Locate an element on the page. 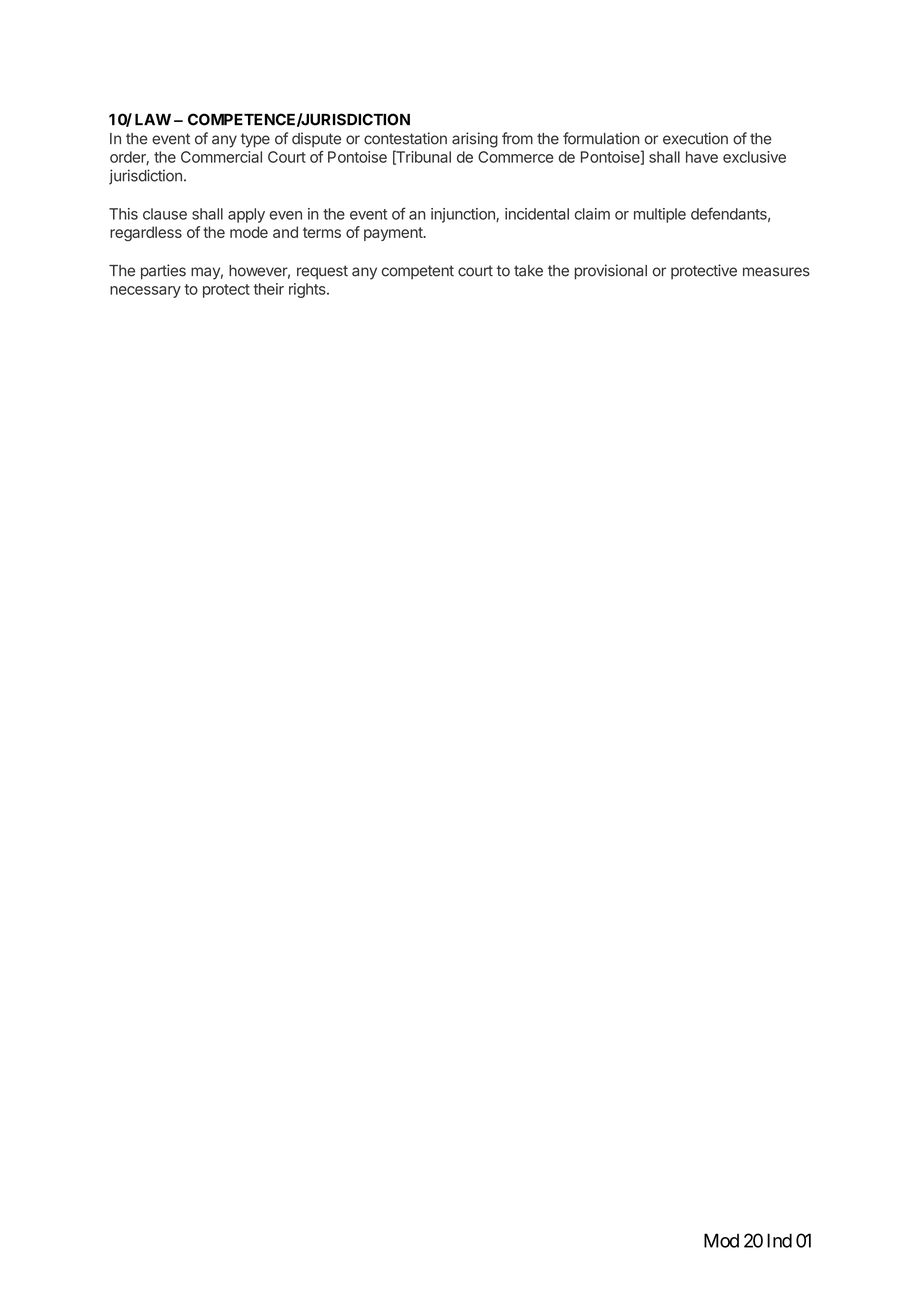 The height and width of the page is (1308, 924). have is located at coordinates (702, 157).
